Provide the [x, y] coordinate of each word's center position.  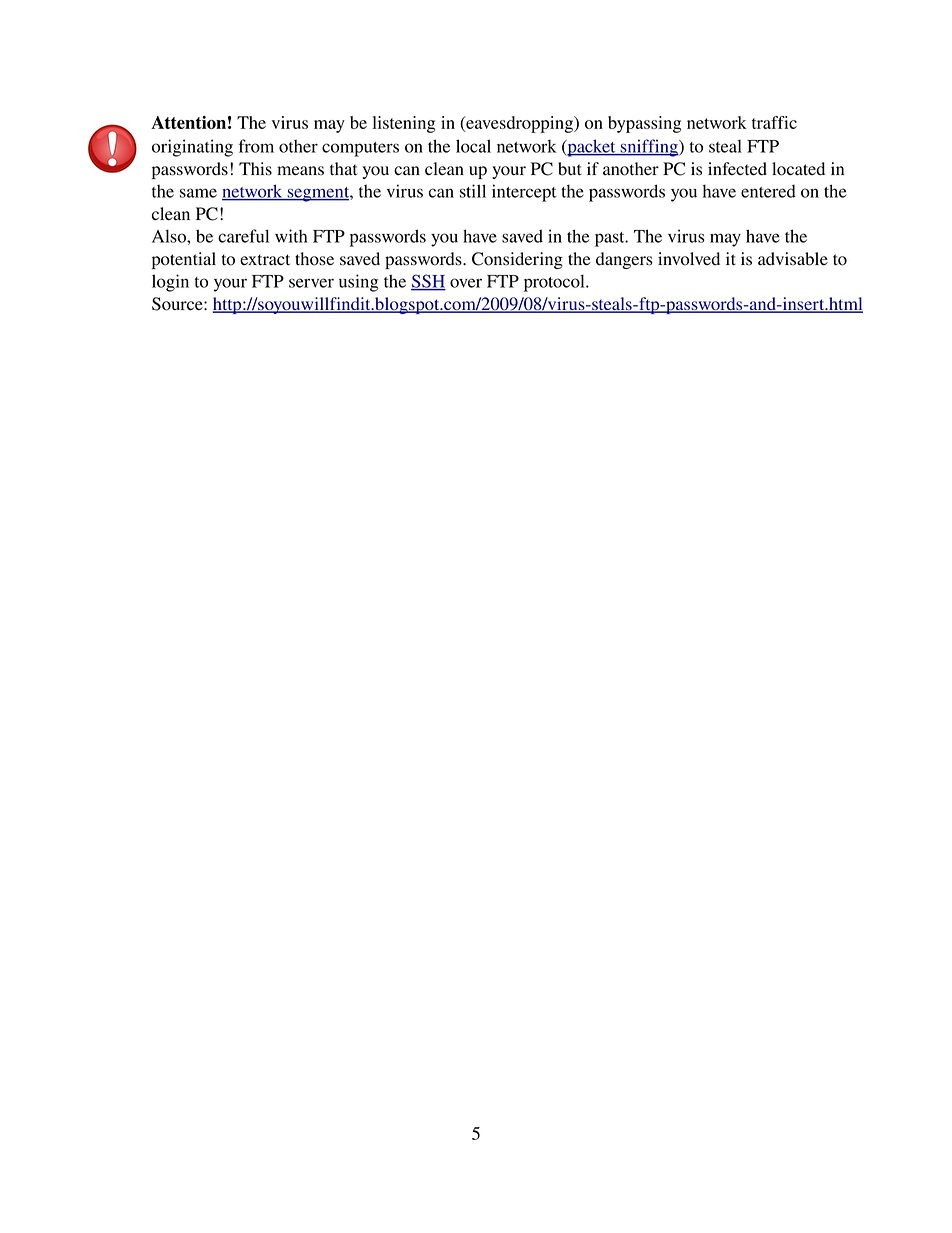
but [570, 169]
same [198, 193]
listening [404, 124]
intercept [524, 193]
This [255, 169]
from [256, 146]
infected [737, 169]
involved [689, 259]
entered [768, 191]
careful [243, 236]
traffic [774, 122]
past [611, 239]
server [311, 283]
